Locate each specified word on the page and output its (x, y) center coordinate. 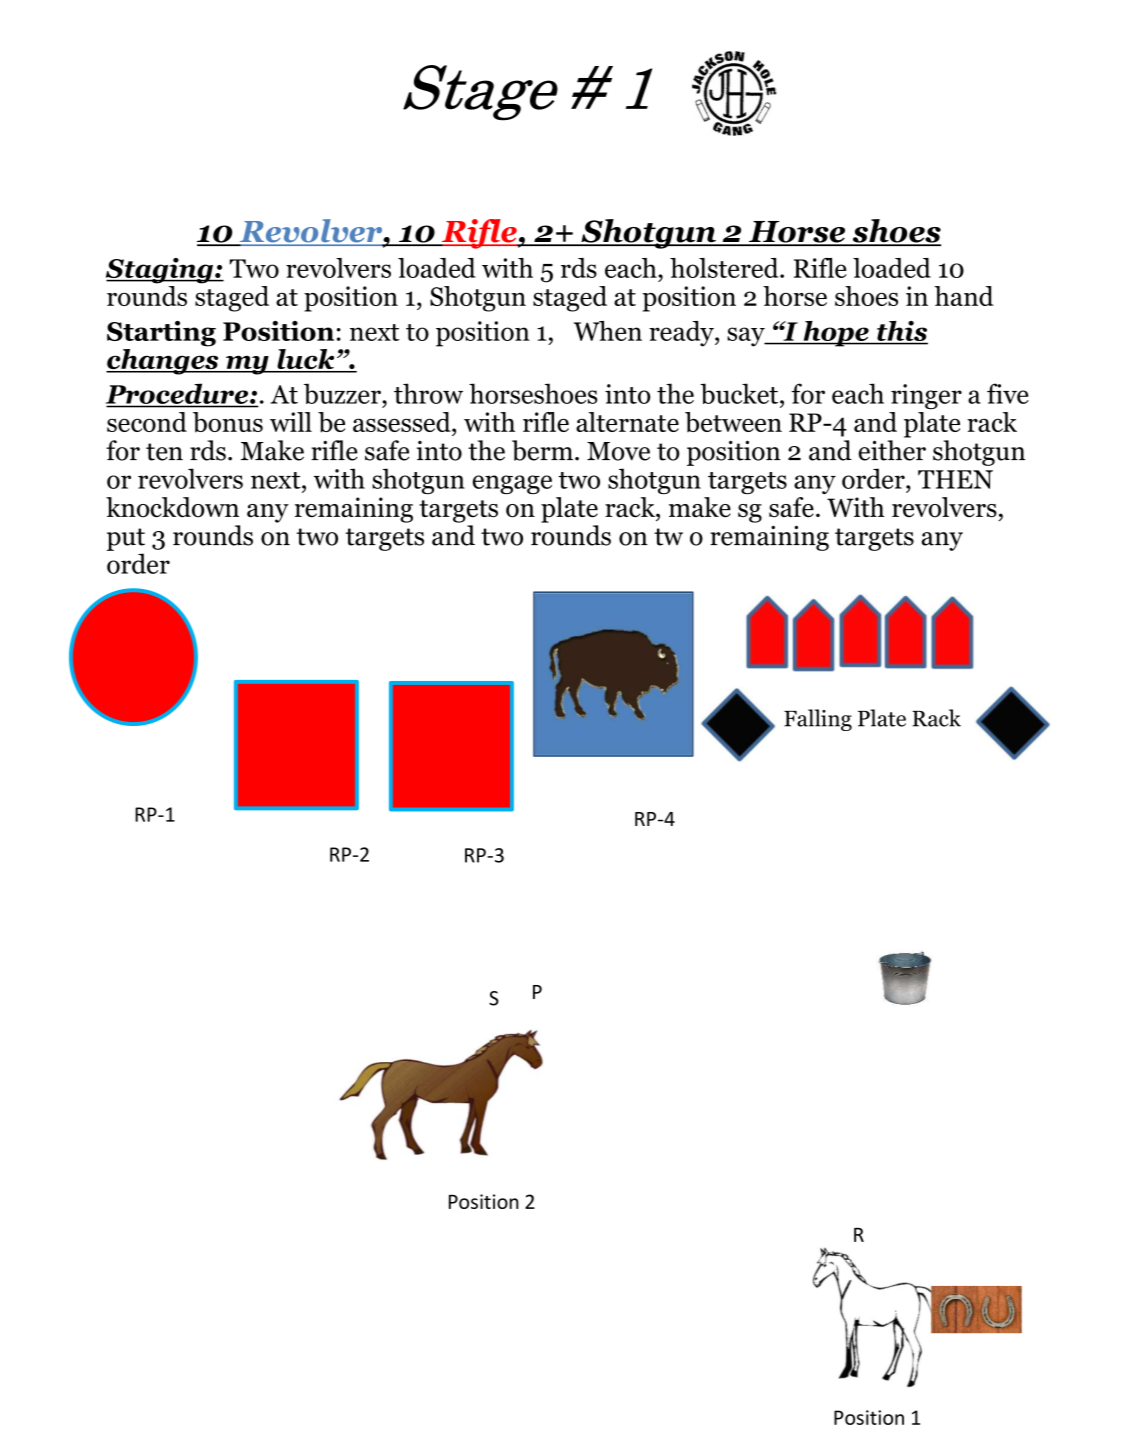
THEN (955, 479)
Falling (818, 720)
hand (964, 296)
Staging (160, 271)
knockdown (172, 507)
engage (512, 484)
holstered (725, 268)
